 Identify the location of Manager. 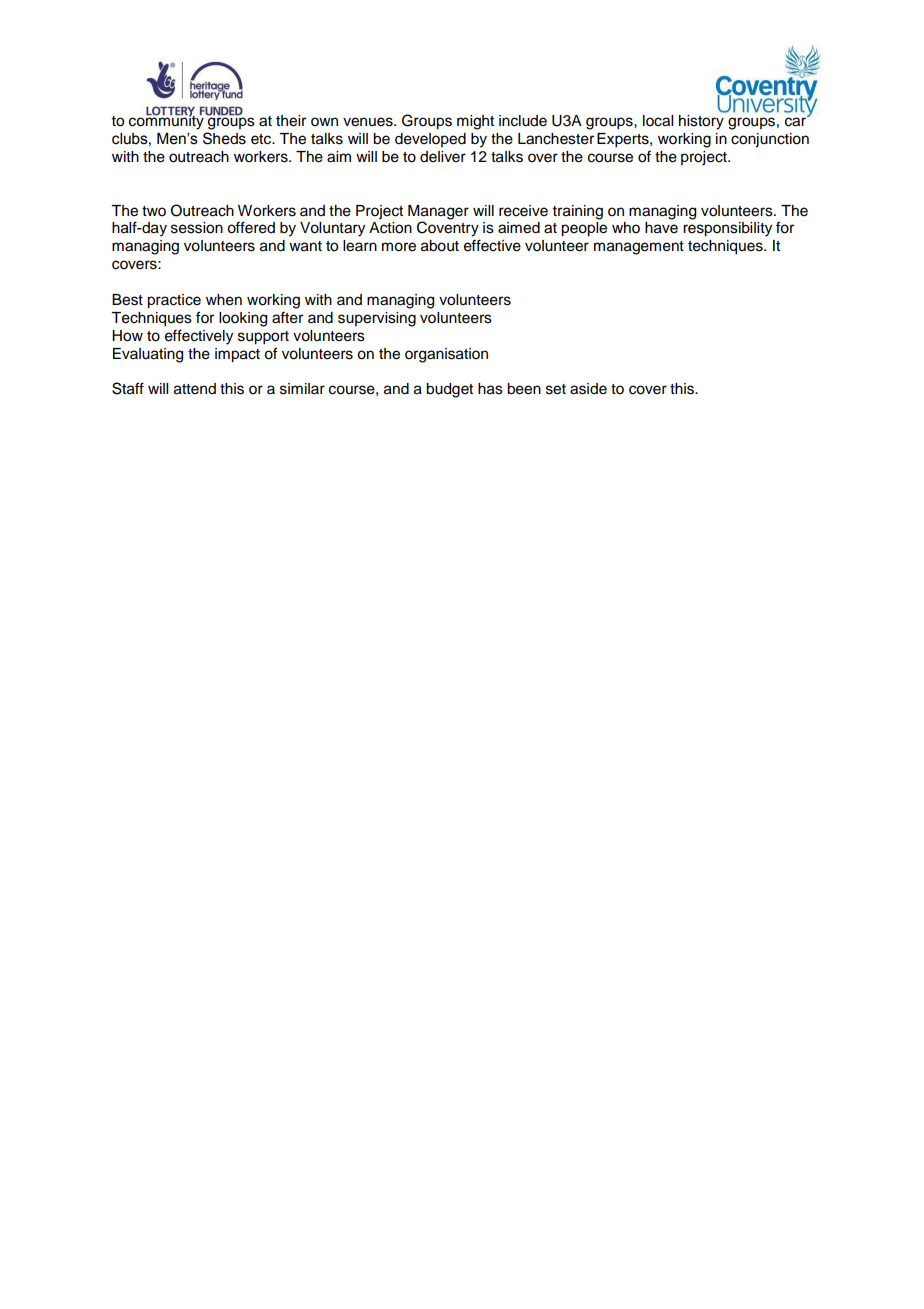
(438, 212).
